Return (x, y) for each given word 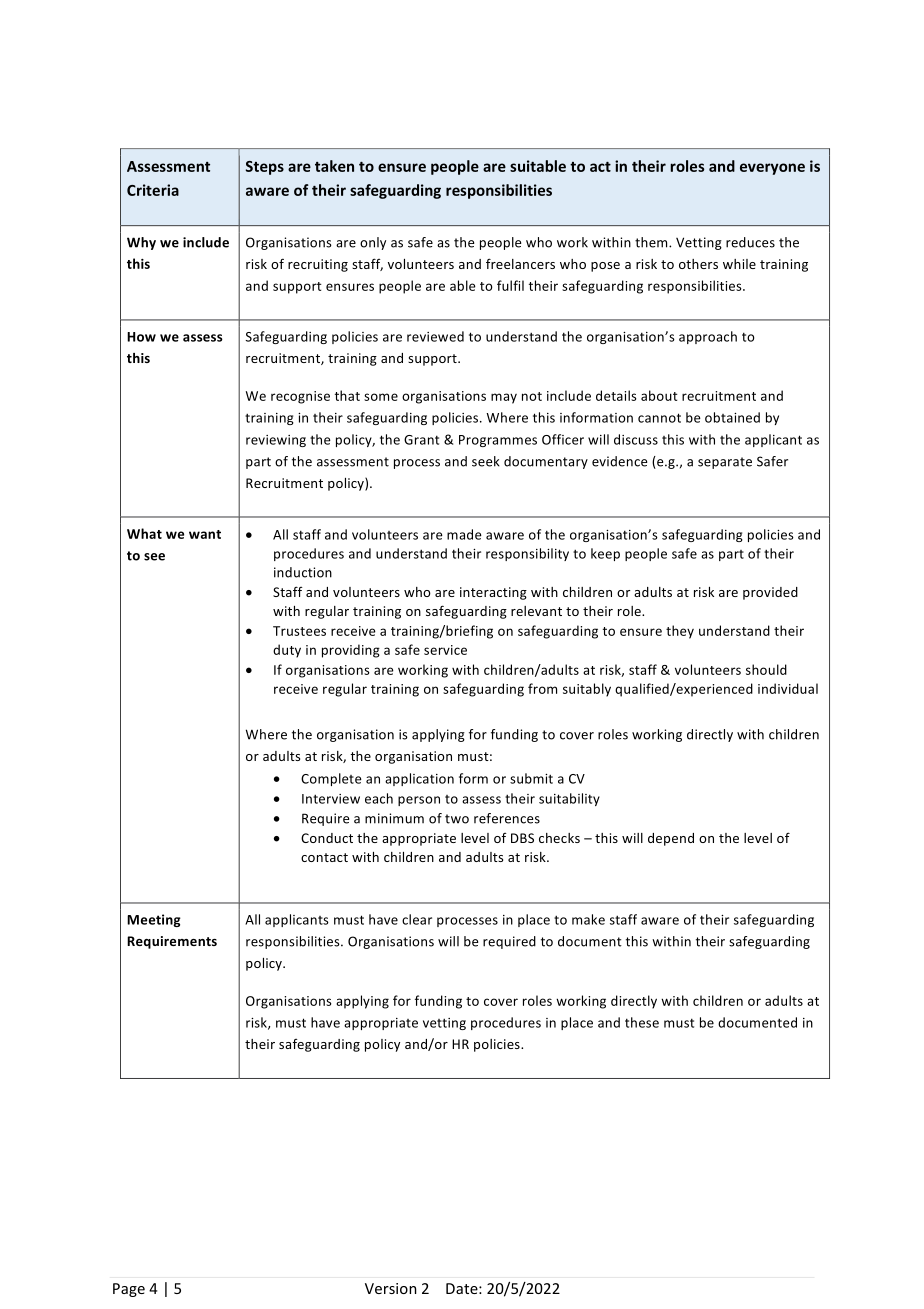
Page (129, 1290)
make (588, 919)
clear (417, 919)
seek (486, 461)
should (766, 669)
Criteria (153, 190)
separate (725, 463)
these (642, 1022)
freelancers (520, 263)
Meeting (154, 920)
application (419, 779)
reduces (750, 242)
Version (391, 1288)
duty (287, 651)
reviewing (276, 441)
